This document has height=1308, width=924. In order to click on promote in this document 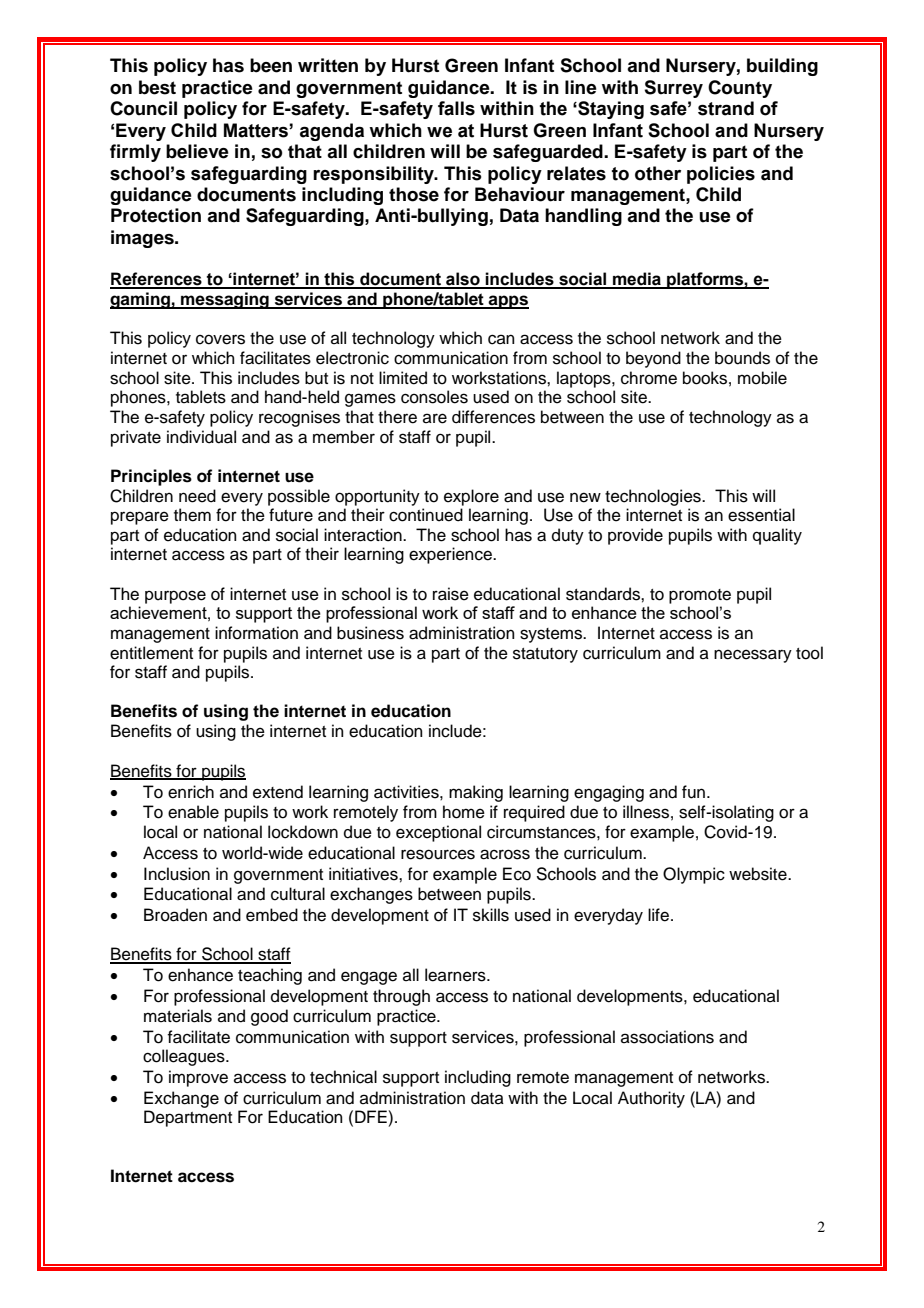, I will do `click(700, 596)`.
